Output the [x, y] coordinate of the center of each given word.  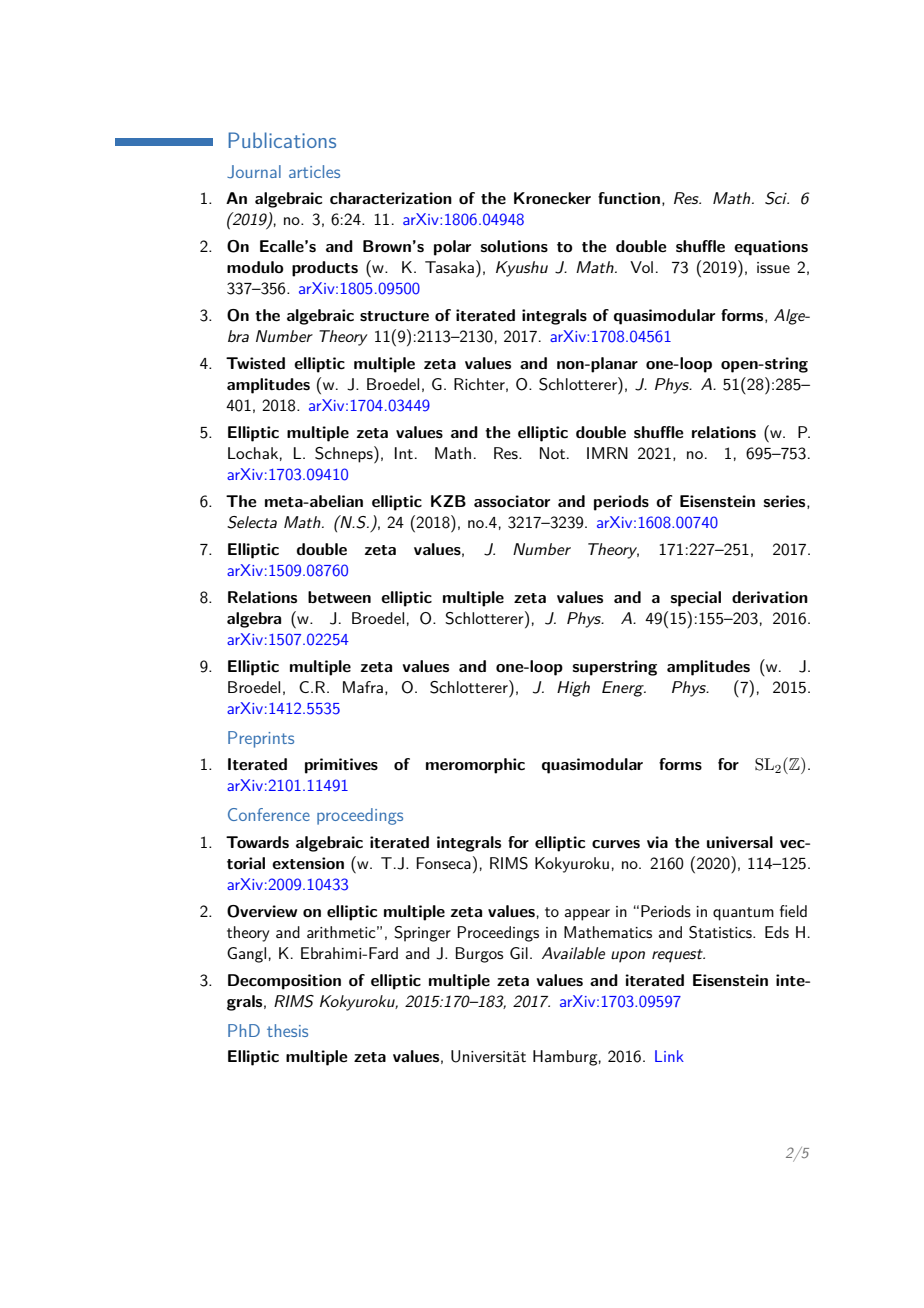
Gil [519, 953]
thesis [287, 1030]
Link [669, 1056]
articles [314, 171]
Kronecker [552, 198]
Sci [777, 198]
